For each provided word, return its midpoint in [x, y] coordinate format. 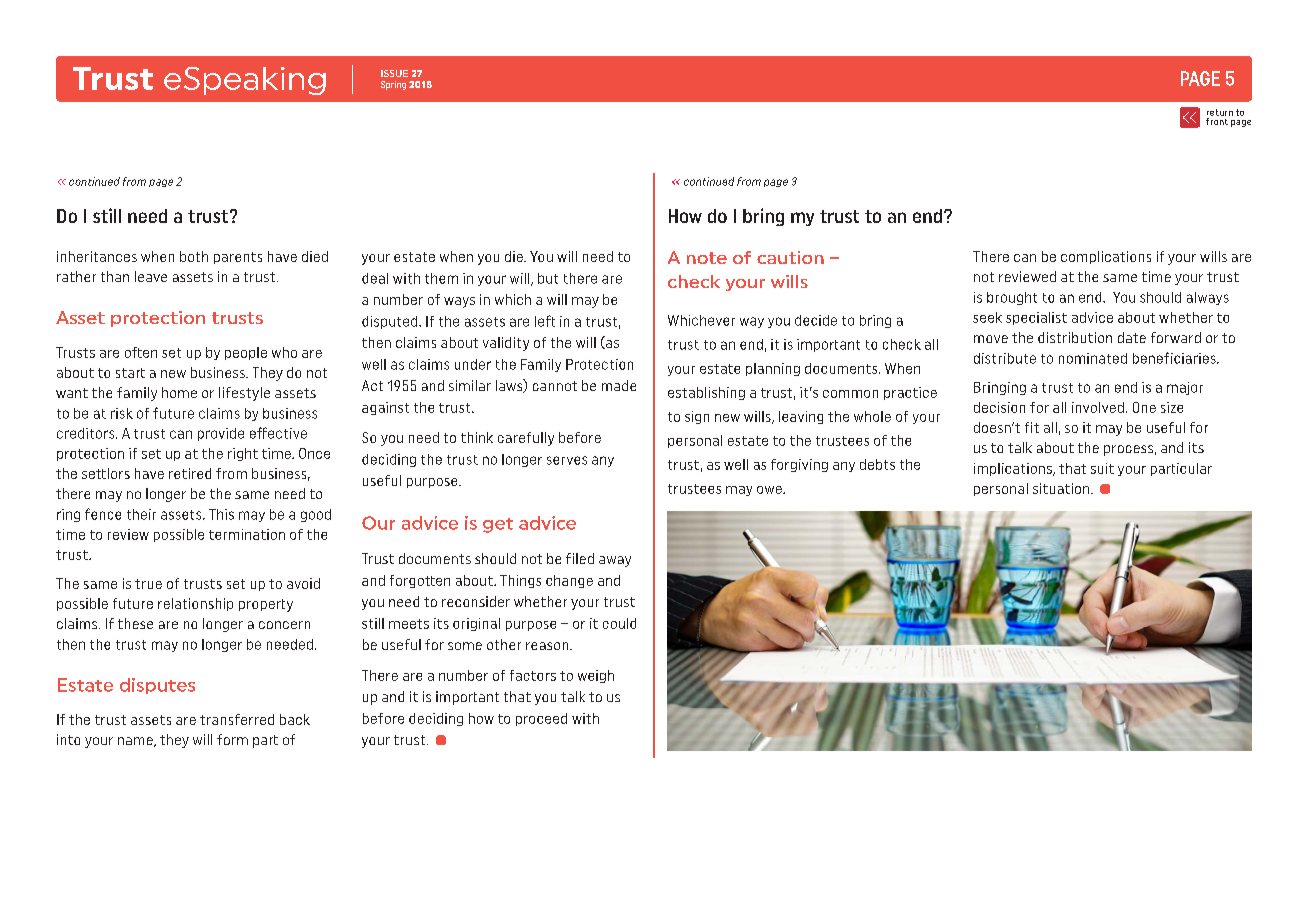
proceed [541, 719]
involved [1098, 407]
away [615, 561]
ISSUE [394, 73]
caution [790, 257]
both [194, 256]
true [148, 584]
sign [697, 417]
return [1220, 112]
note [707, 258]
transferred [237, 719]
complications [1106, 257]
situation [1062, 488]
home [179, 392]
